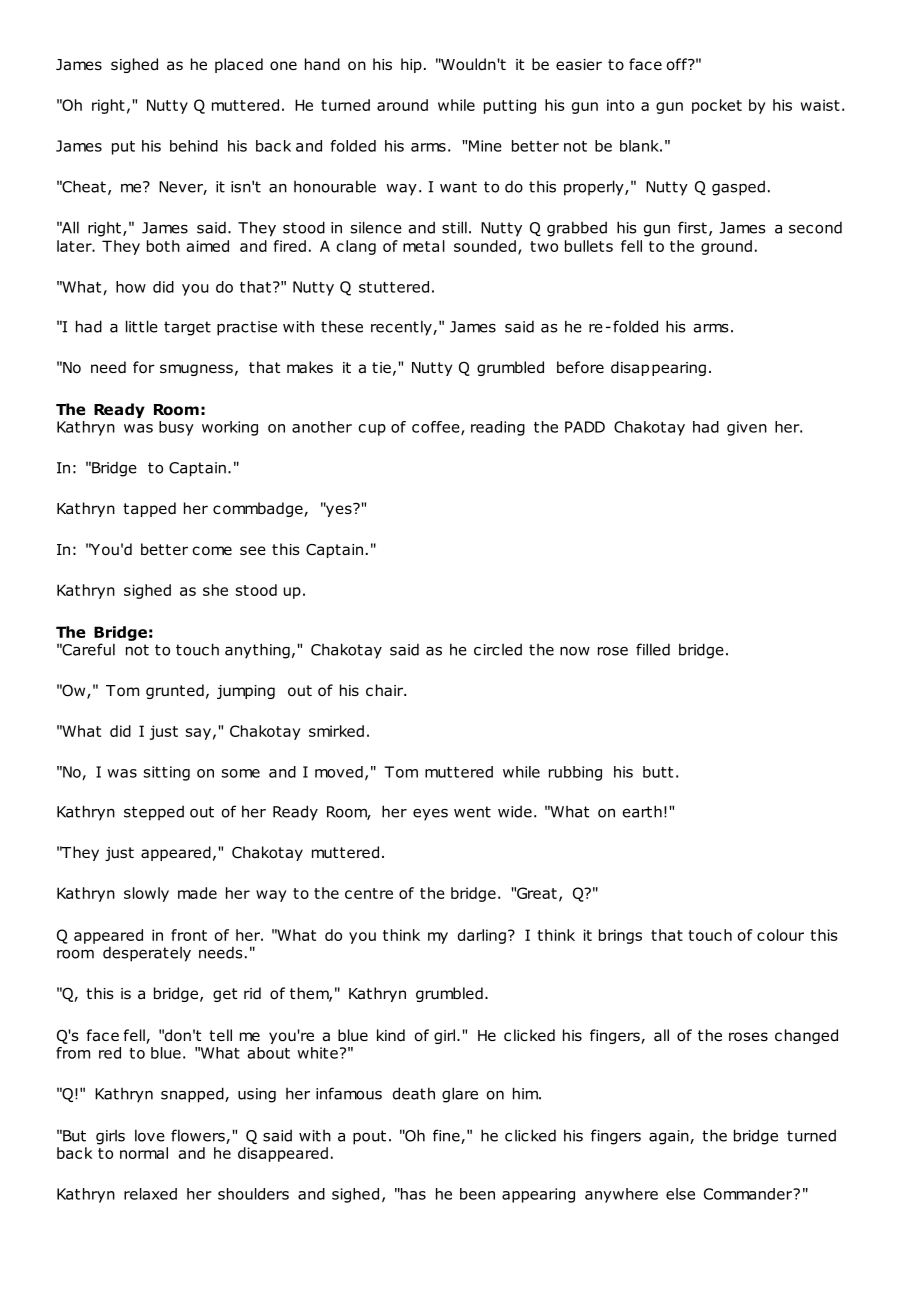 This screenshot has height=1308, width=924. Describe the element at coordinates (215, 590) in the screenshot. I see `she` at that location.
